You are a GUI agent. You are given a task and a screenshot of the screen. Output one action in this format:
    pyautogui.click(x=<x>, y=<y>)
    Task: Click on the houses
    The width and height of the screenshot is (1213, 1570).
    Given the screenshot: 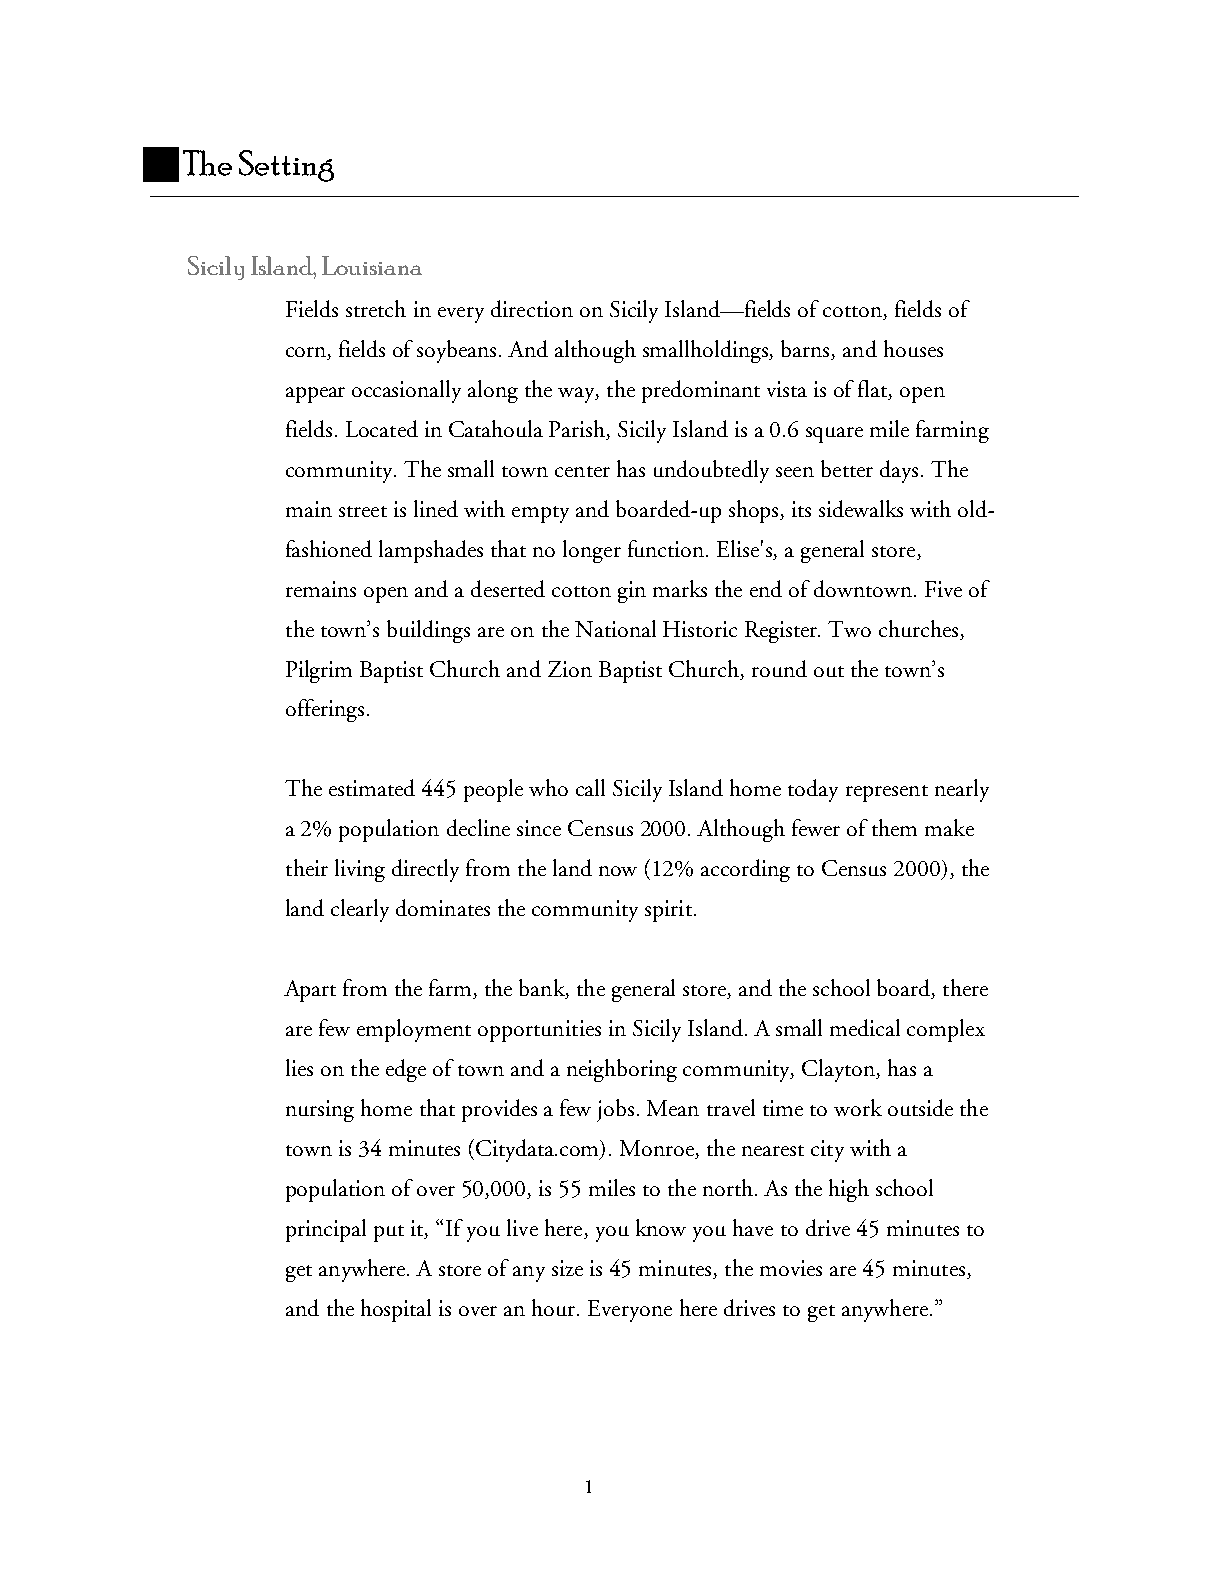 What is the action you would take?
    pyautogui.click(x=913, y=348)
